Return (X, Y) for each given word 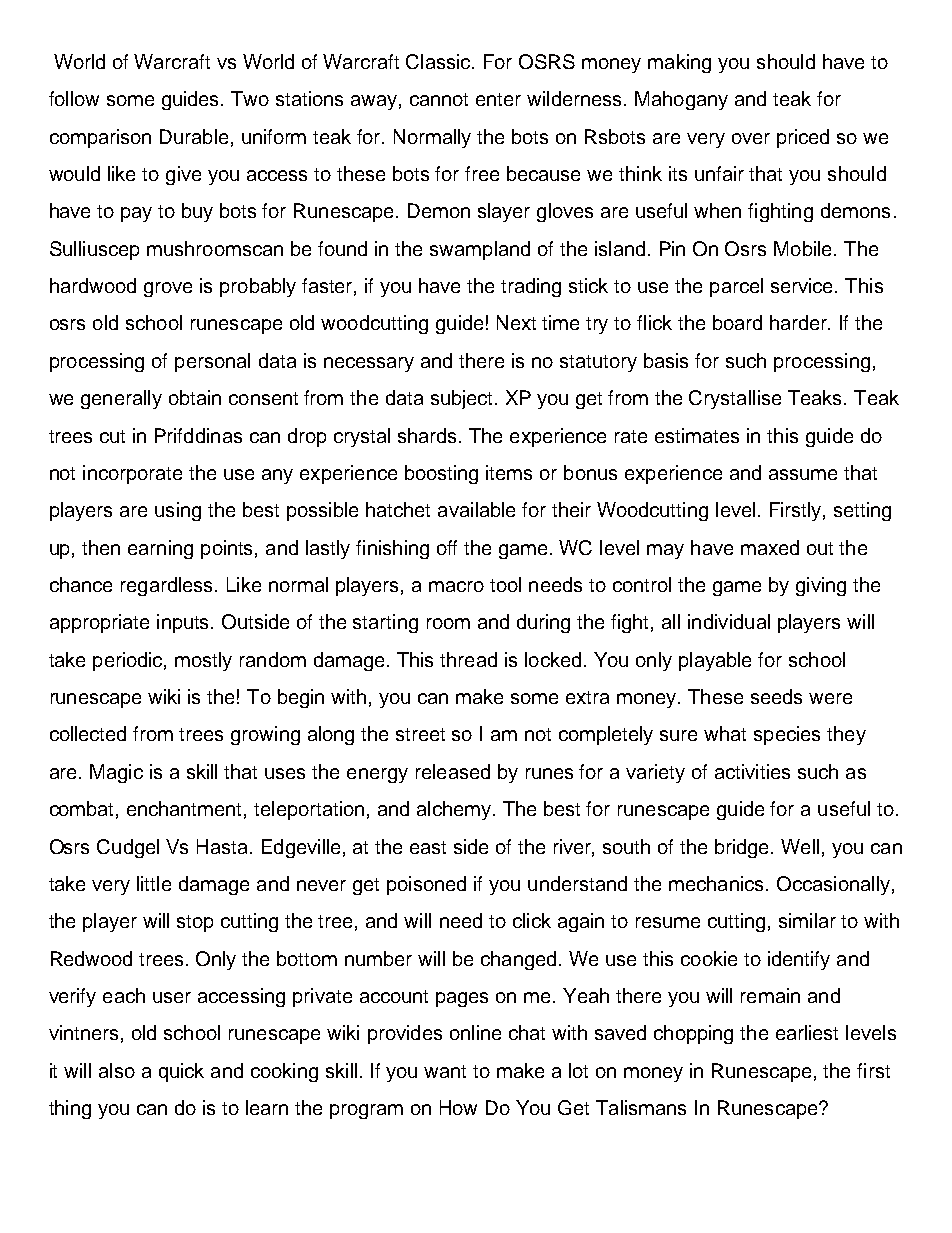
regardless (166, 586)
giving (821, 586)
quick (181, 1072)
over (751, 138)
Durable (194, 136)
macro (456, 586)
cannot (439, 99)
